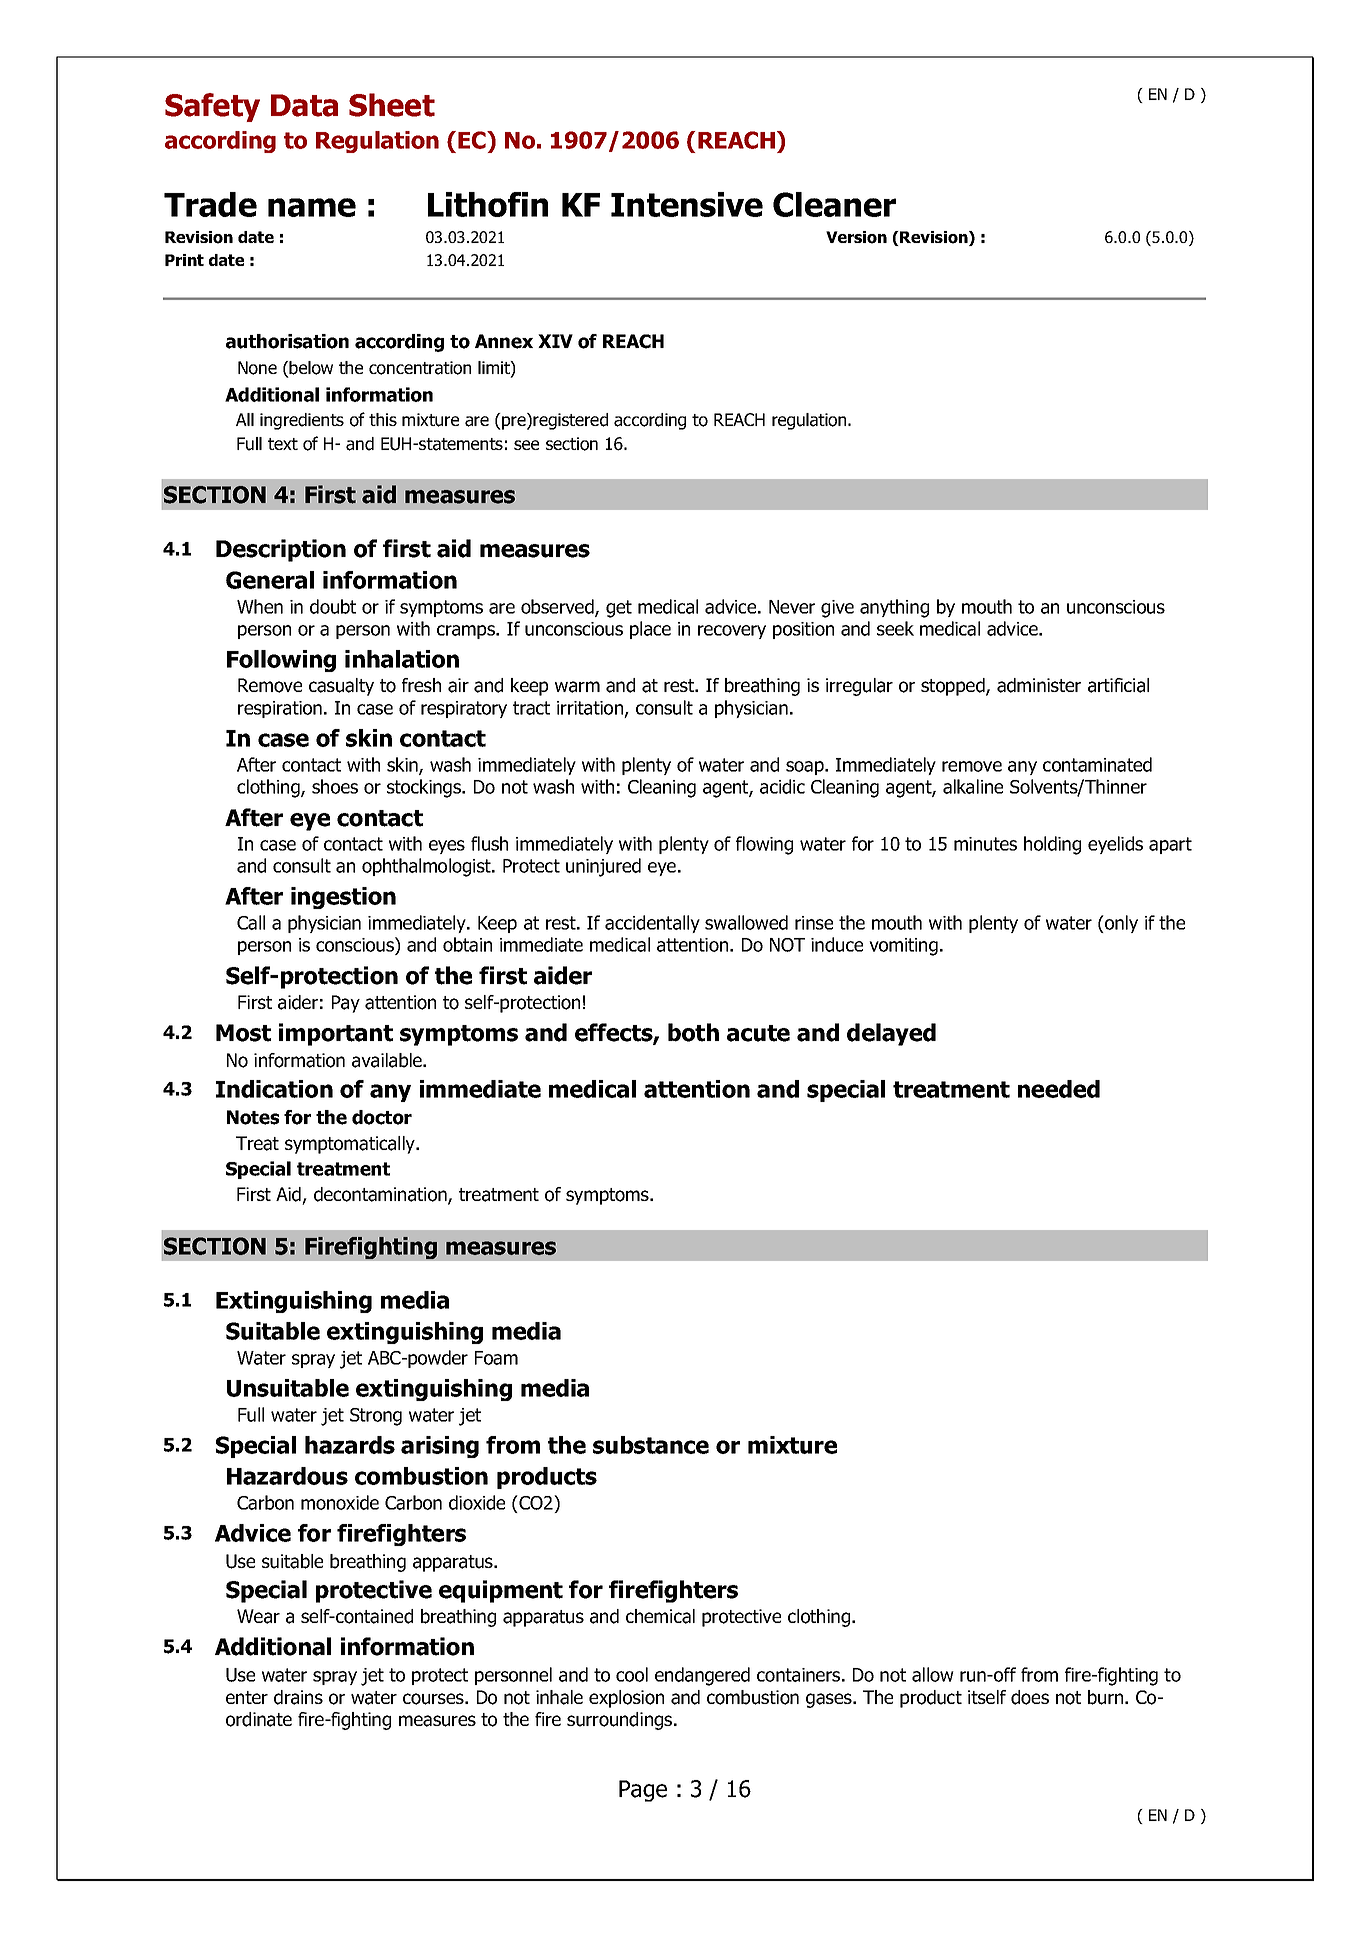  Describe the element at coordinates (1120, 924) in the document. I see `only` at that location.
